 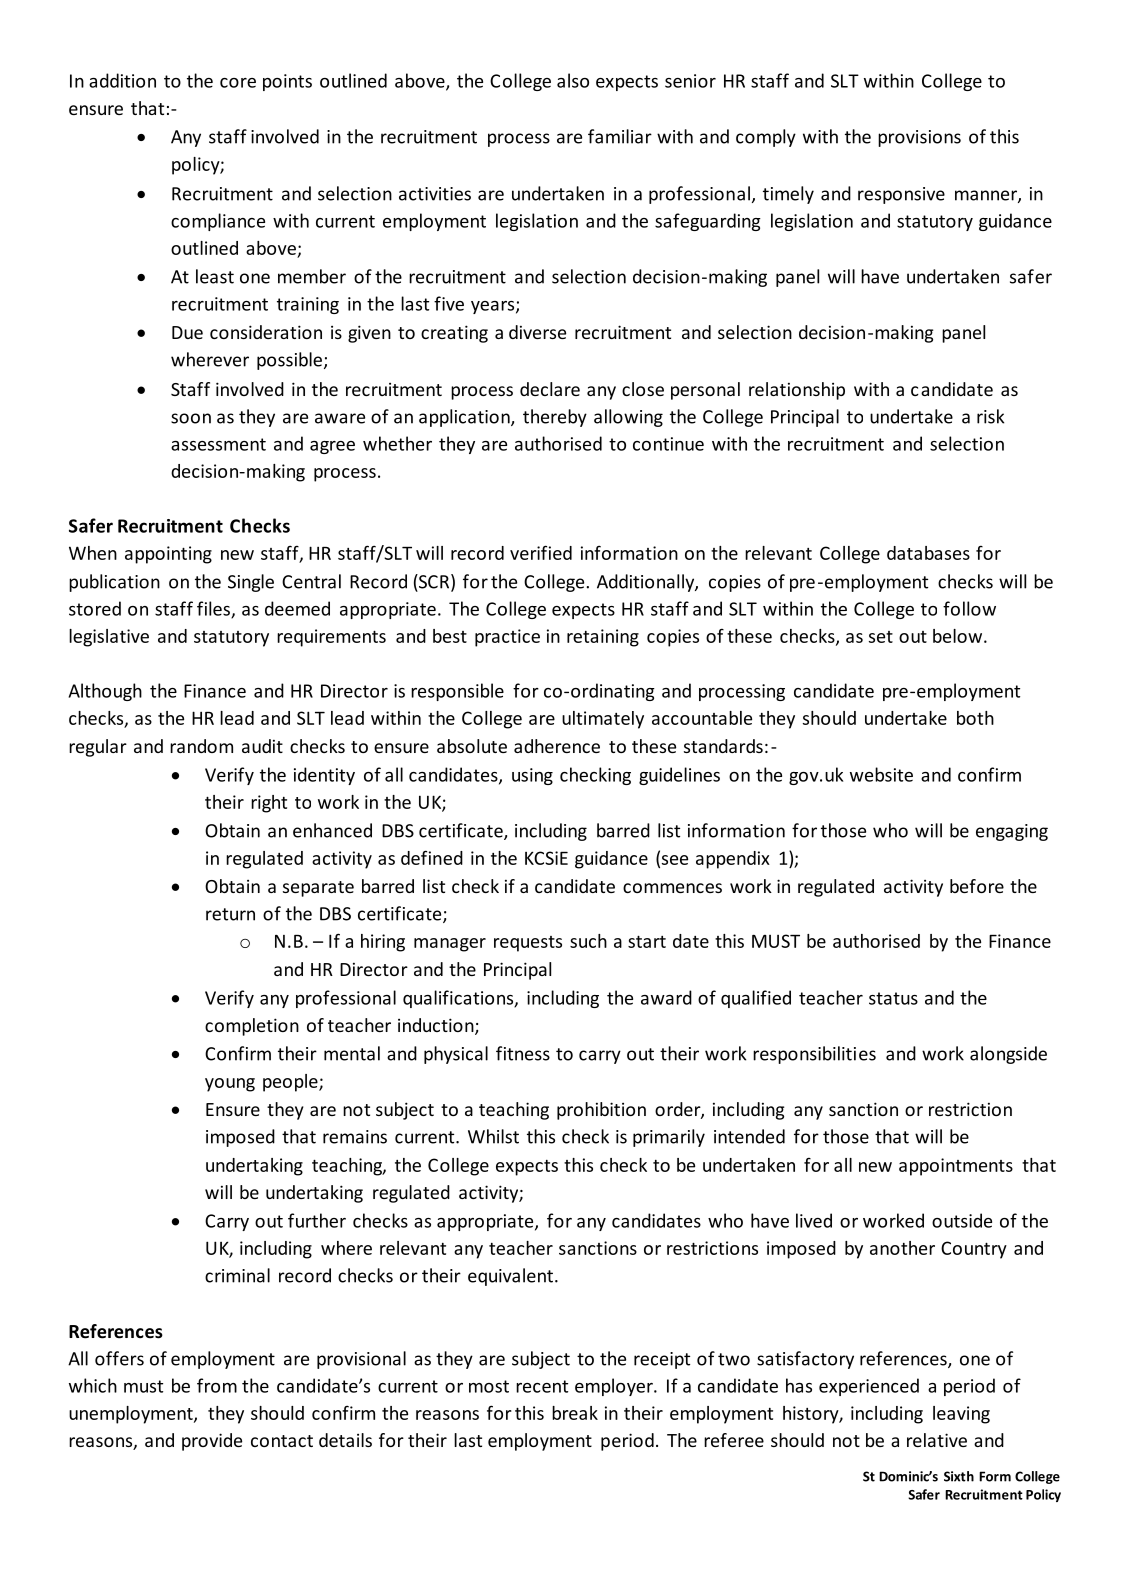 What do you see at coordinates (928, 553) in the image?
I see `databases` at bounding box center [928, 553].
